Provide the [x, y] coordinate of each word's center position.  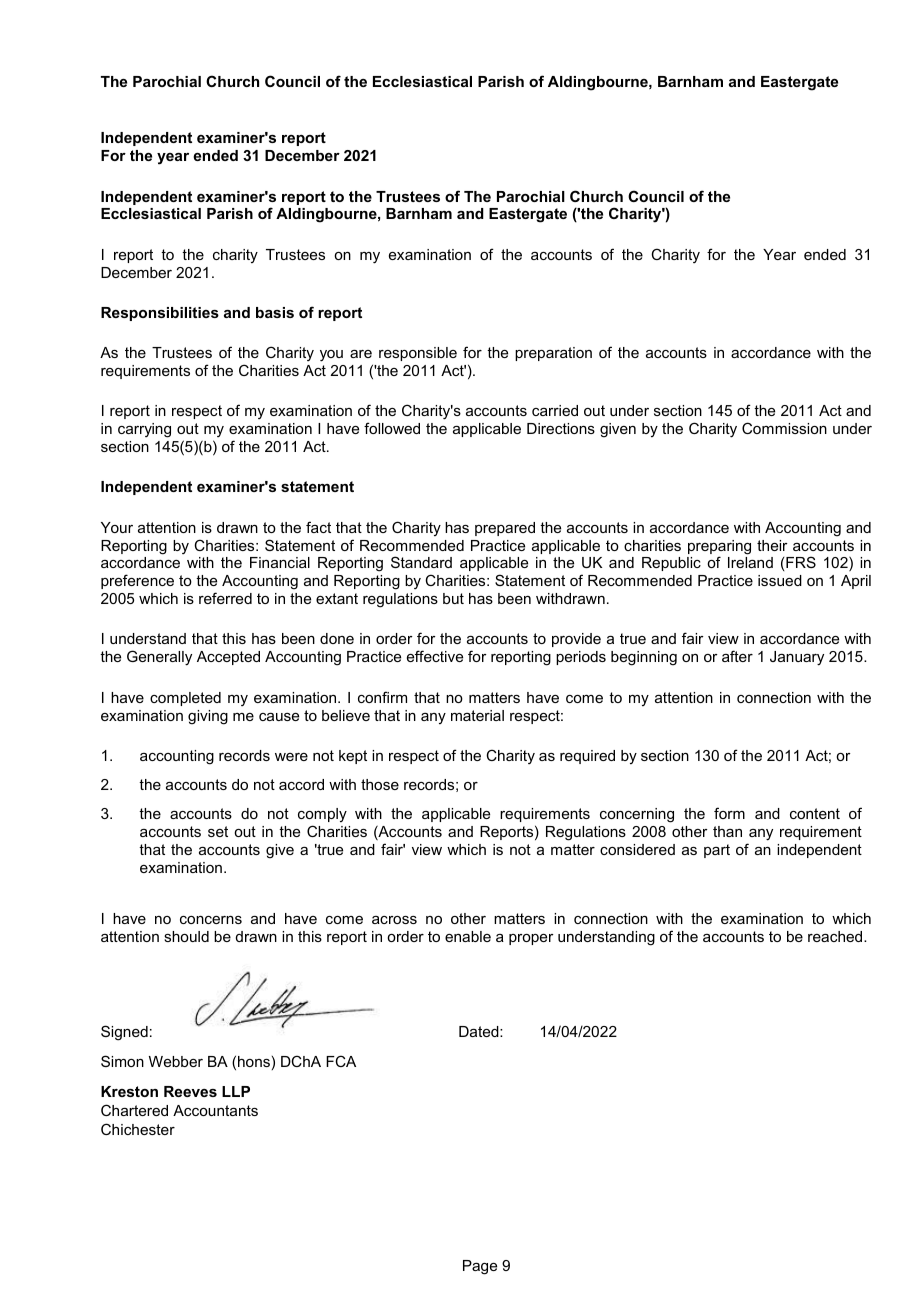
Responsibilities [160, 314]
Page [480, 1267]
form [729, 813]
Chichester [138, 1129]
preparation [553, 354]
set [218, 831]
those [380, 784]
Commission [784, 428]
